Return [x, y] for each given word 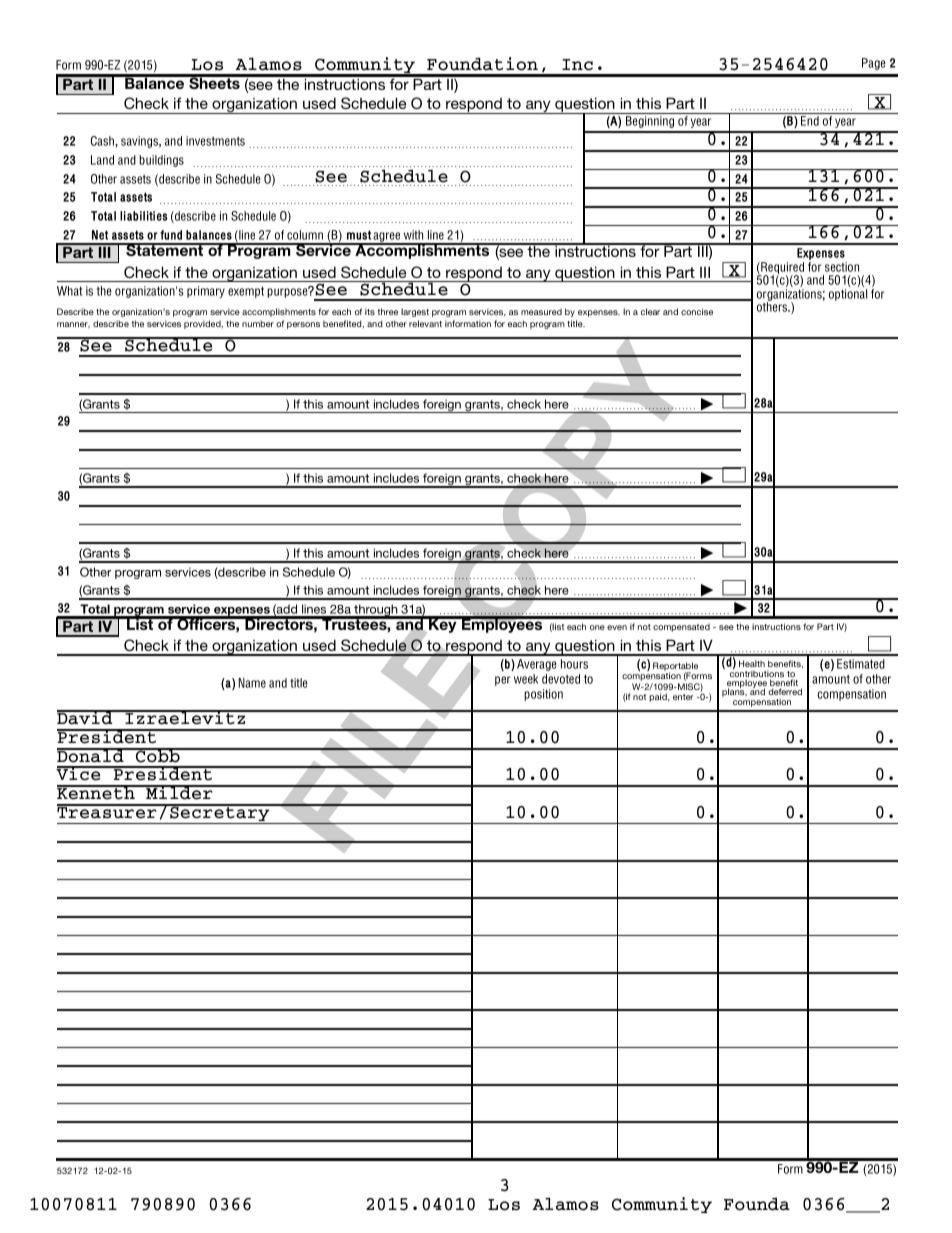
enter [683, 697]
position [543, 695]
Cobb [158, 755]
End [810, 121]
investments [215, 141]
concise [697, 311]
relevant [425, 323]
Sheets [214, 82]
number [258, 323]
